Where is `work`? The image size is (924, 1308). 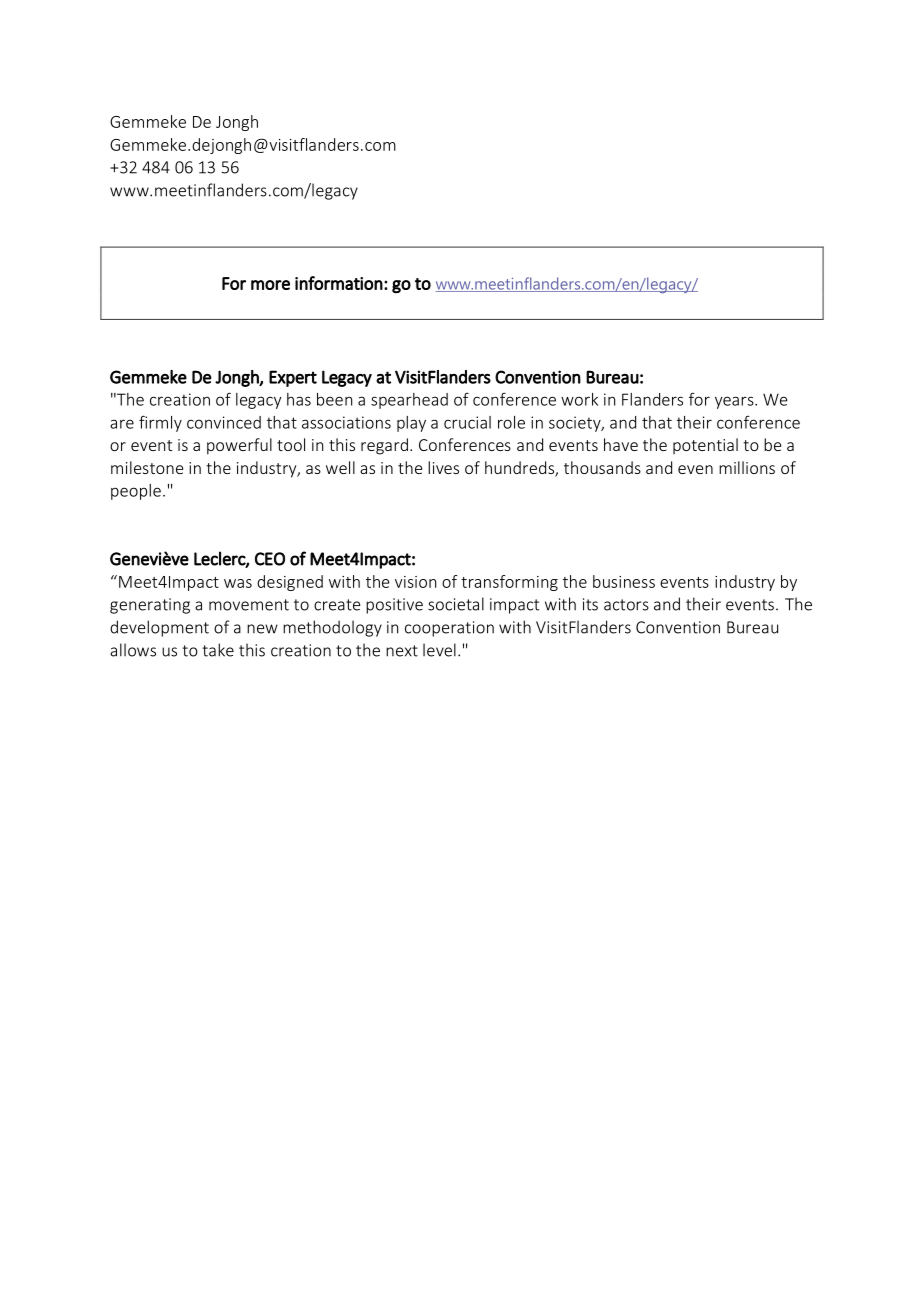 work is located at coordinates (579, 399).
